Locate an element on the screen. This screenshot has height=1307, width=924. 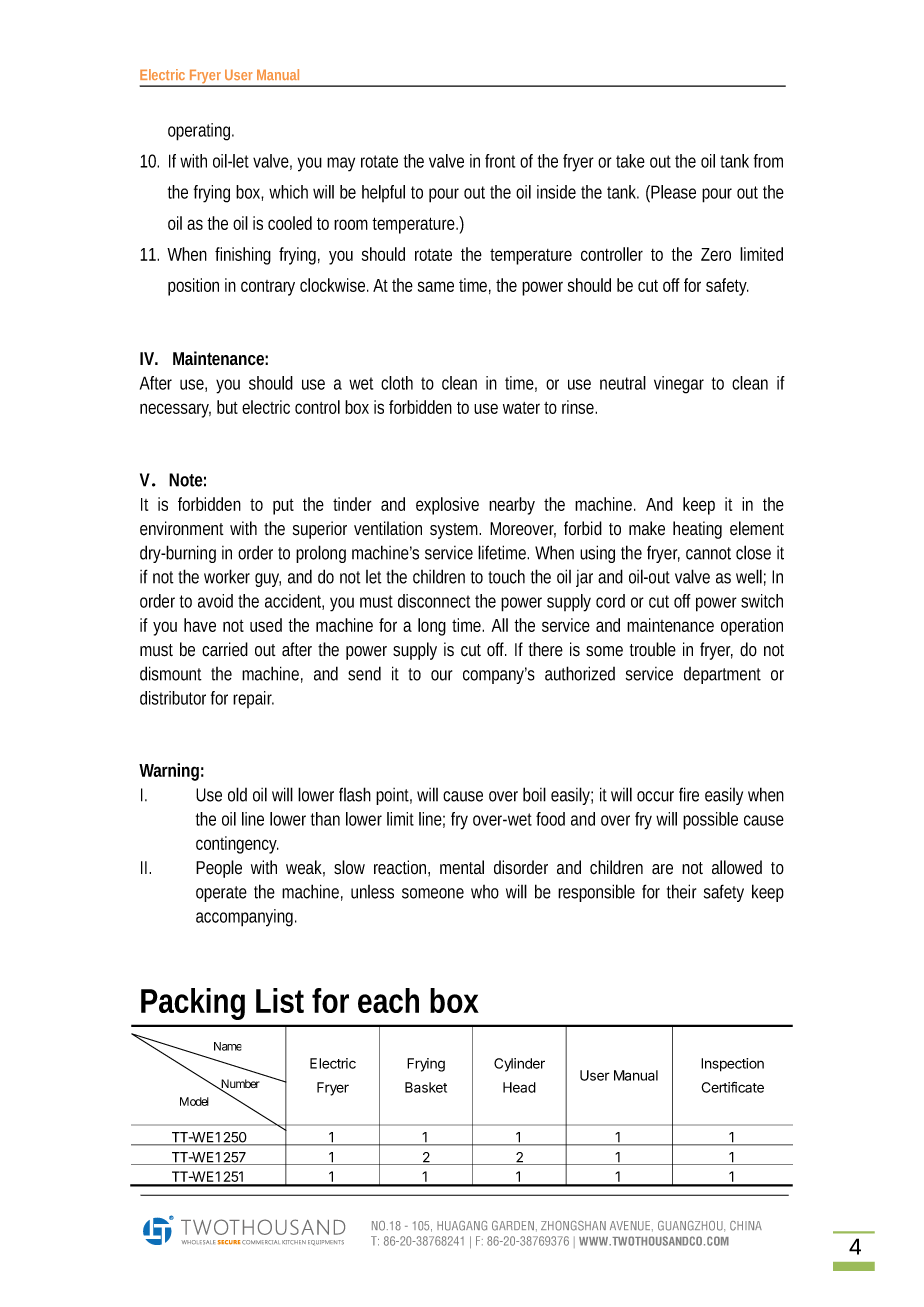
GUANGZHOU is located at coordinates (691, 1226).
